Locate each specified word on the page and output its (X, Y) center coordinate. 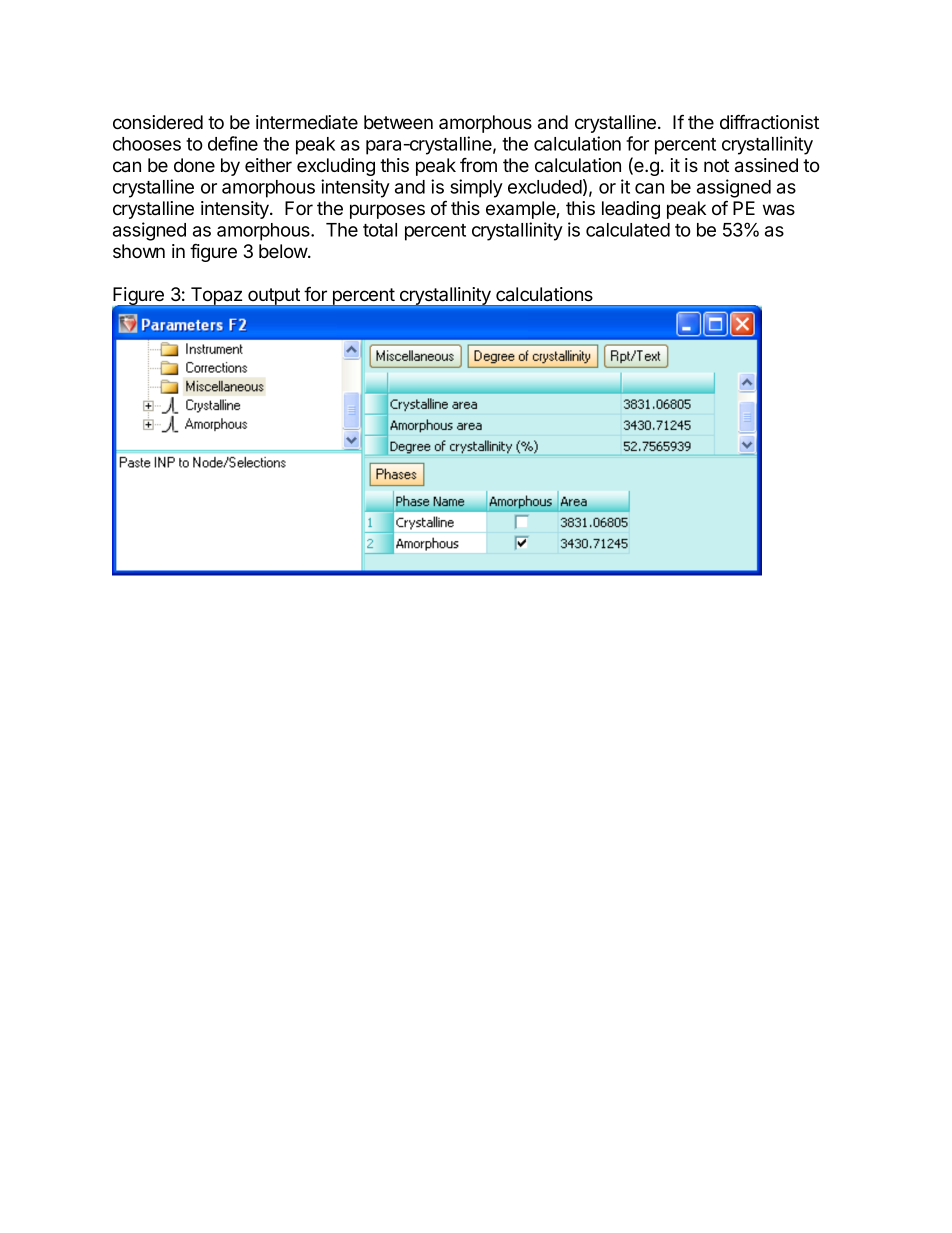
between (398, 122)
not (716, 165)
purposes (387, 211)
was (779, 209)
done (194, 165)
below (284, 251)
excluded (545, 187)
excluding (336, 167)
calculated (628, 230)
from (478, 165)
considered (158, 122)
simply (476, 188)
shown (139, 251)
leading (631, 210)
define (233, 143)
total (380, 230)
